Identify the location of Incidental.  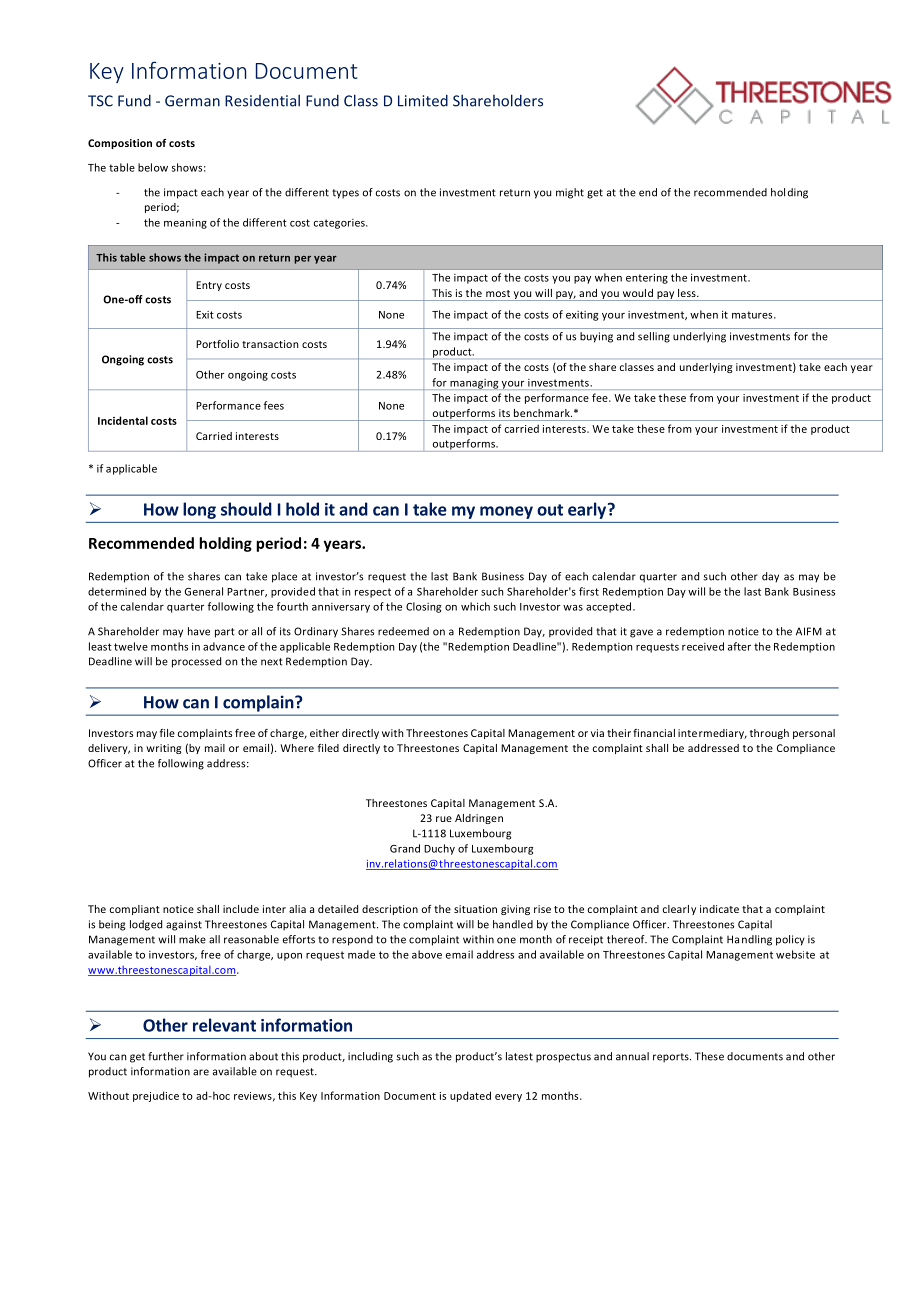
(123, 420).
